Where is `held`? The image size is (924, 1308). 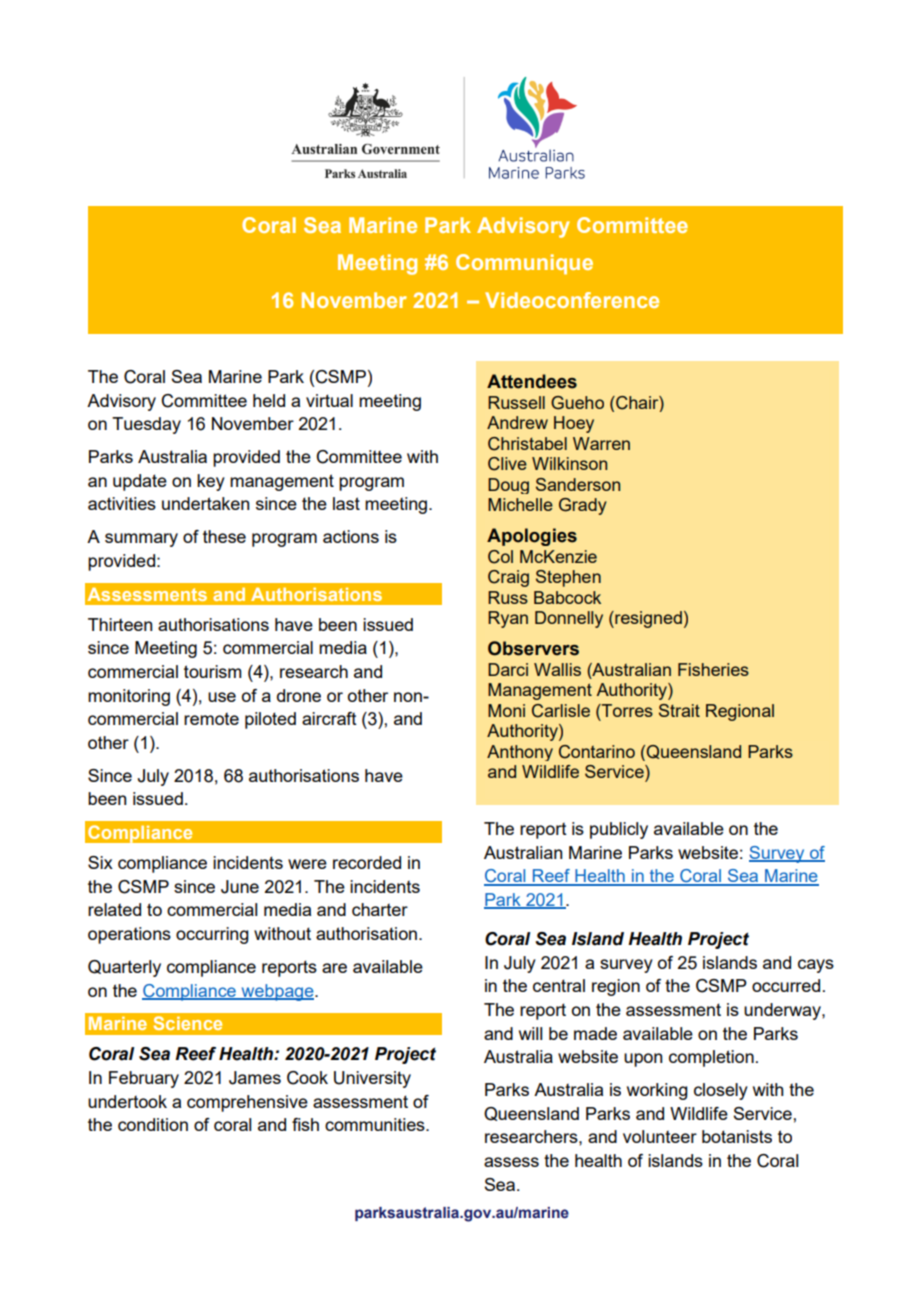 held is located at coordinates (269, 400).
